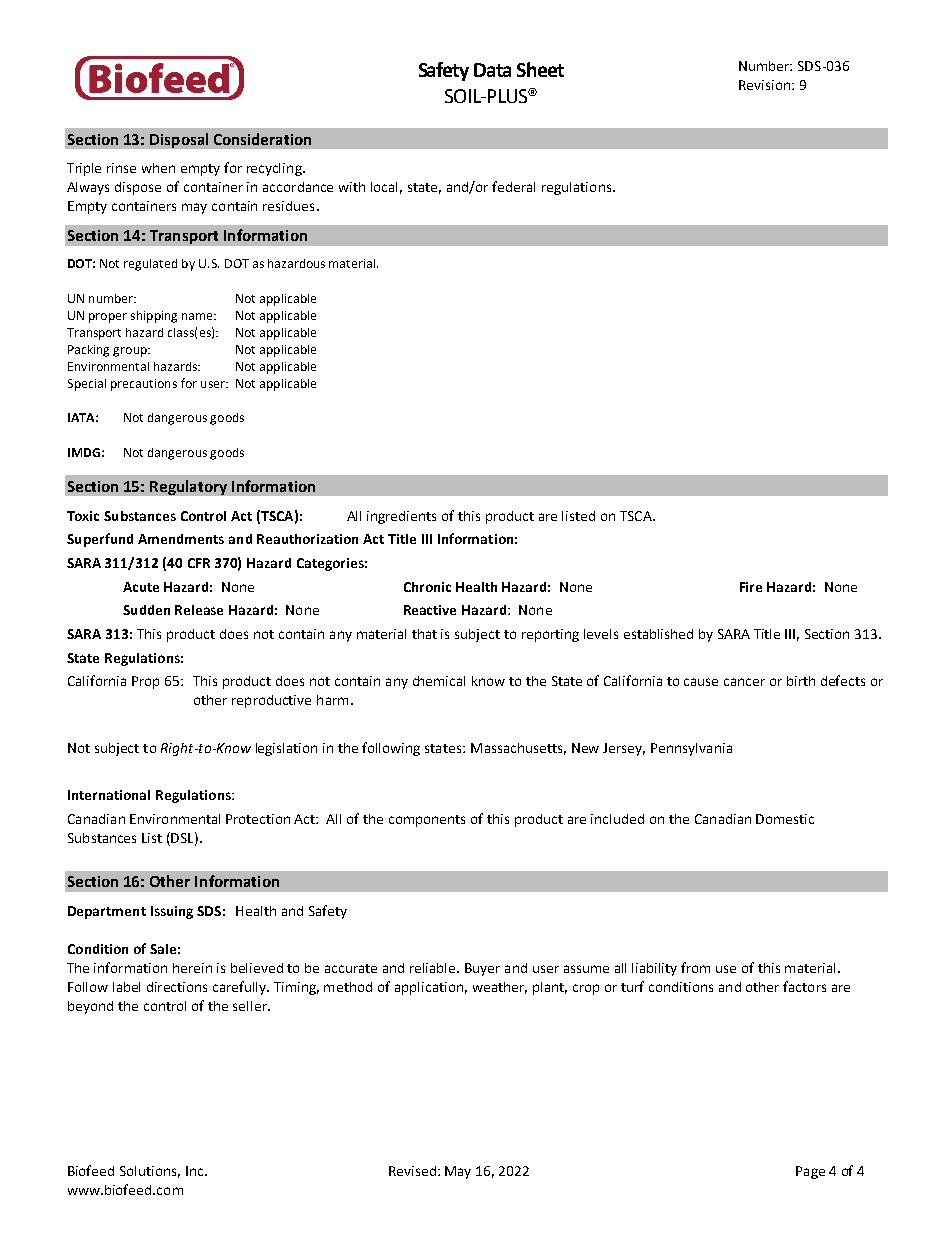  What do you see at coordinates (412, 1171) in the document?
I see `Revised` at bounding box center [412, 1171].
